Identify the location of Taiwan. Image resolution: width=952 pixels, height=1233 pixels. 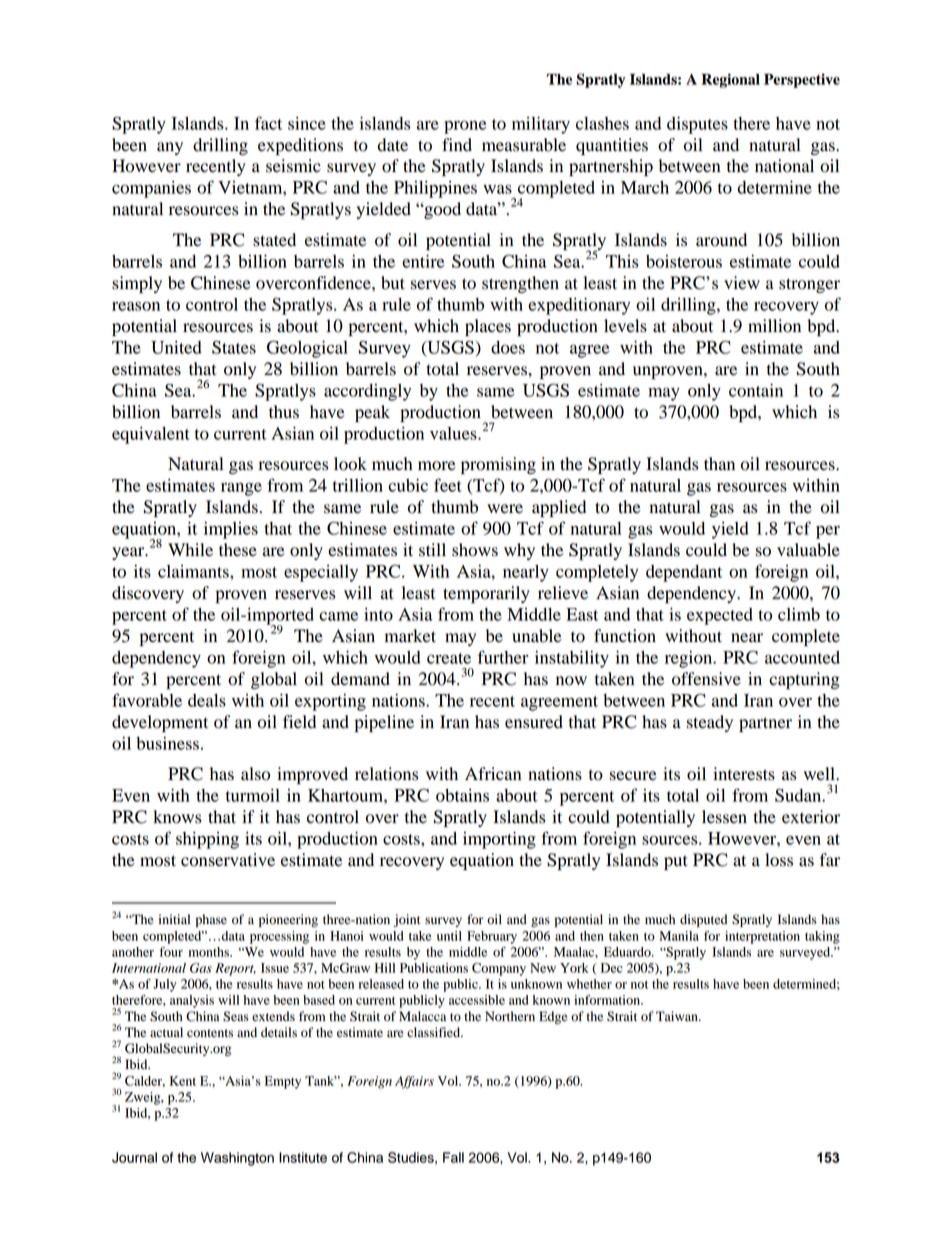
(678, 1016).
